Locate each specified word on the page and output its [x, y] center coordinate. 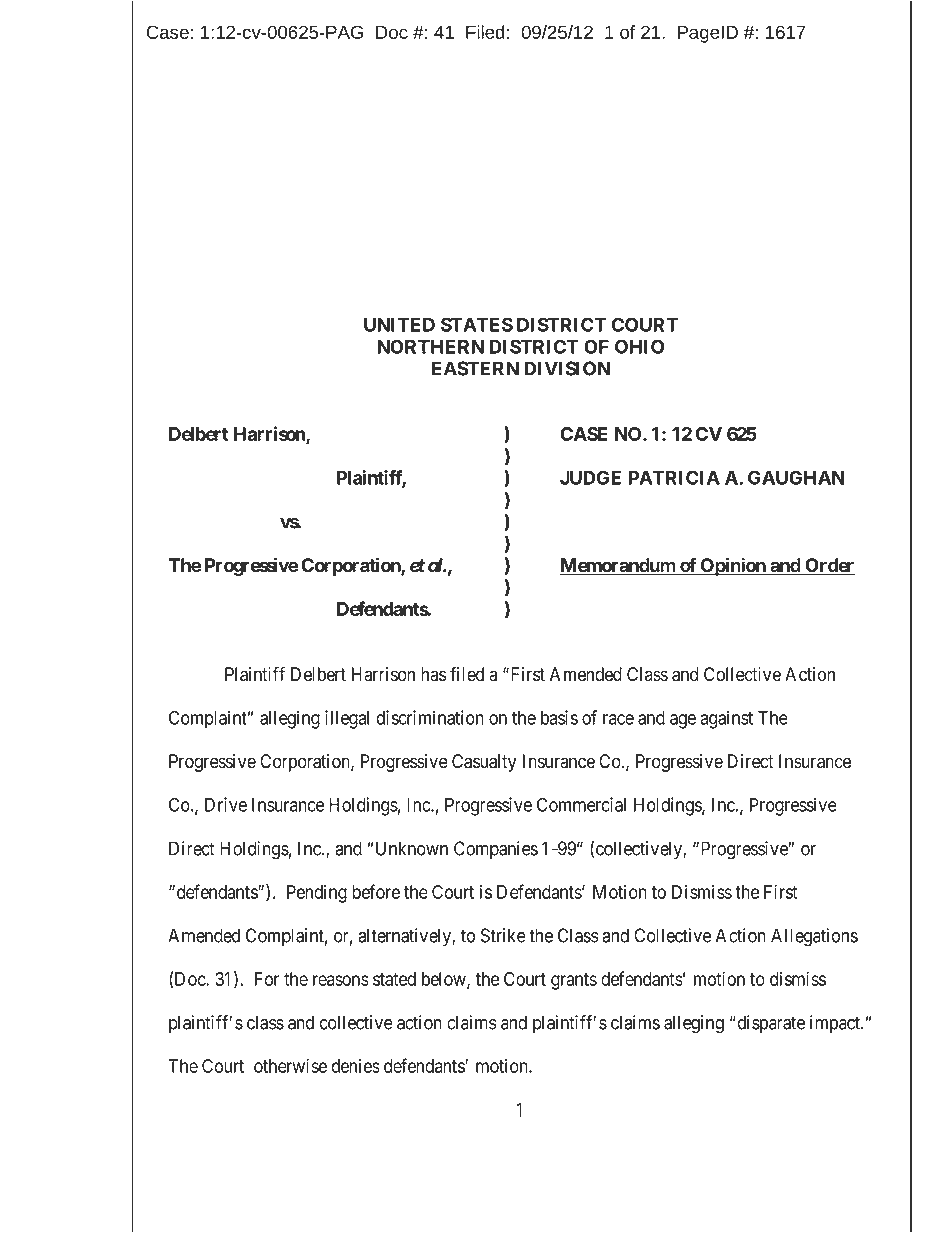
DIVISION [567, 368]
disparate [770, 1024]
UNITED [399, 325]
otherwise [290, 1065]
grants [574, 981]
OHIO [639, 346]
